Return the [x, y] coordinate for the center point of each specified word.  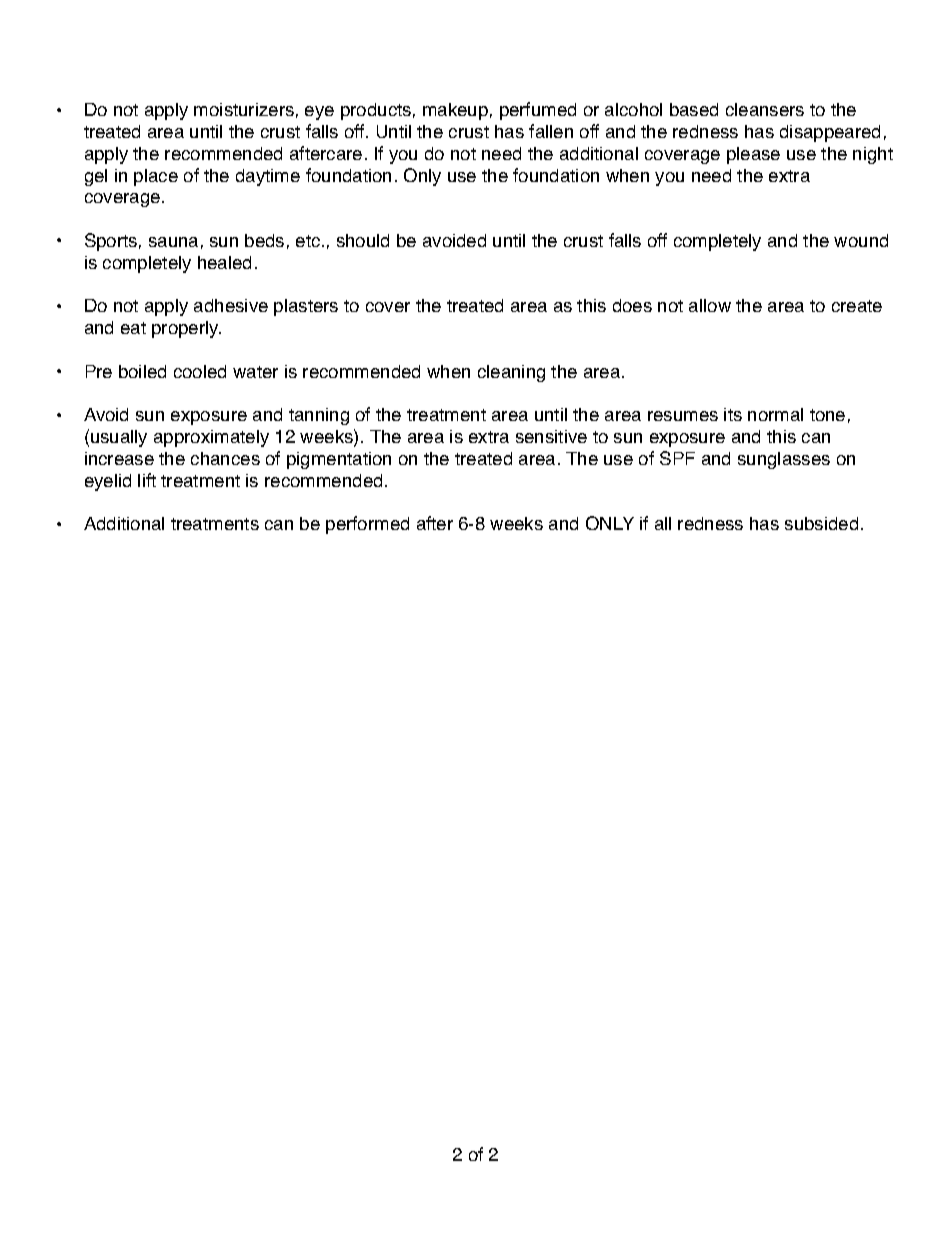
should [363, 240]
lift [147, 480]
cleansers [765, 109]
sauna [173, 242]
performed [367, 525]
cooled [200, 371]
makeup [455, 111]
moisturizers [244, 109]
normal [775, 414]
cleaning [511, 373]
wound [861, 240]
